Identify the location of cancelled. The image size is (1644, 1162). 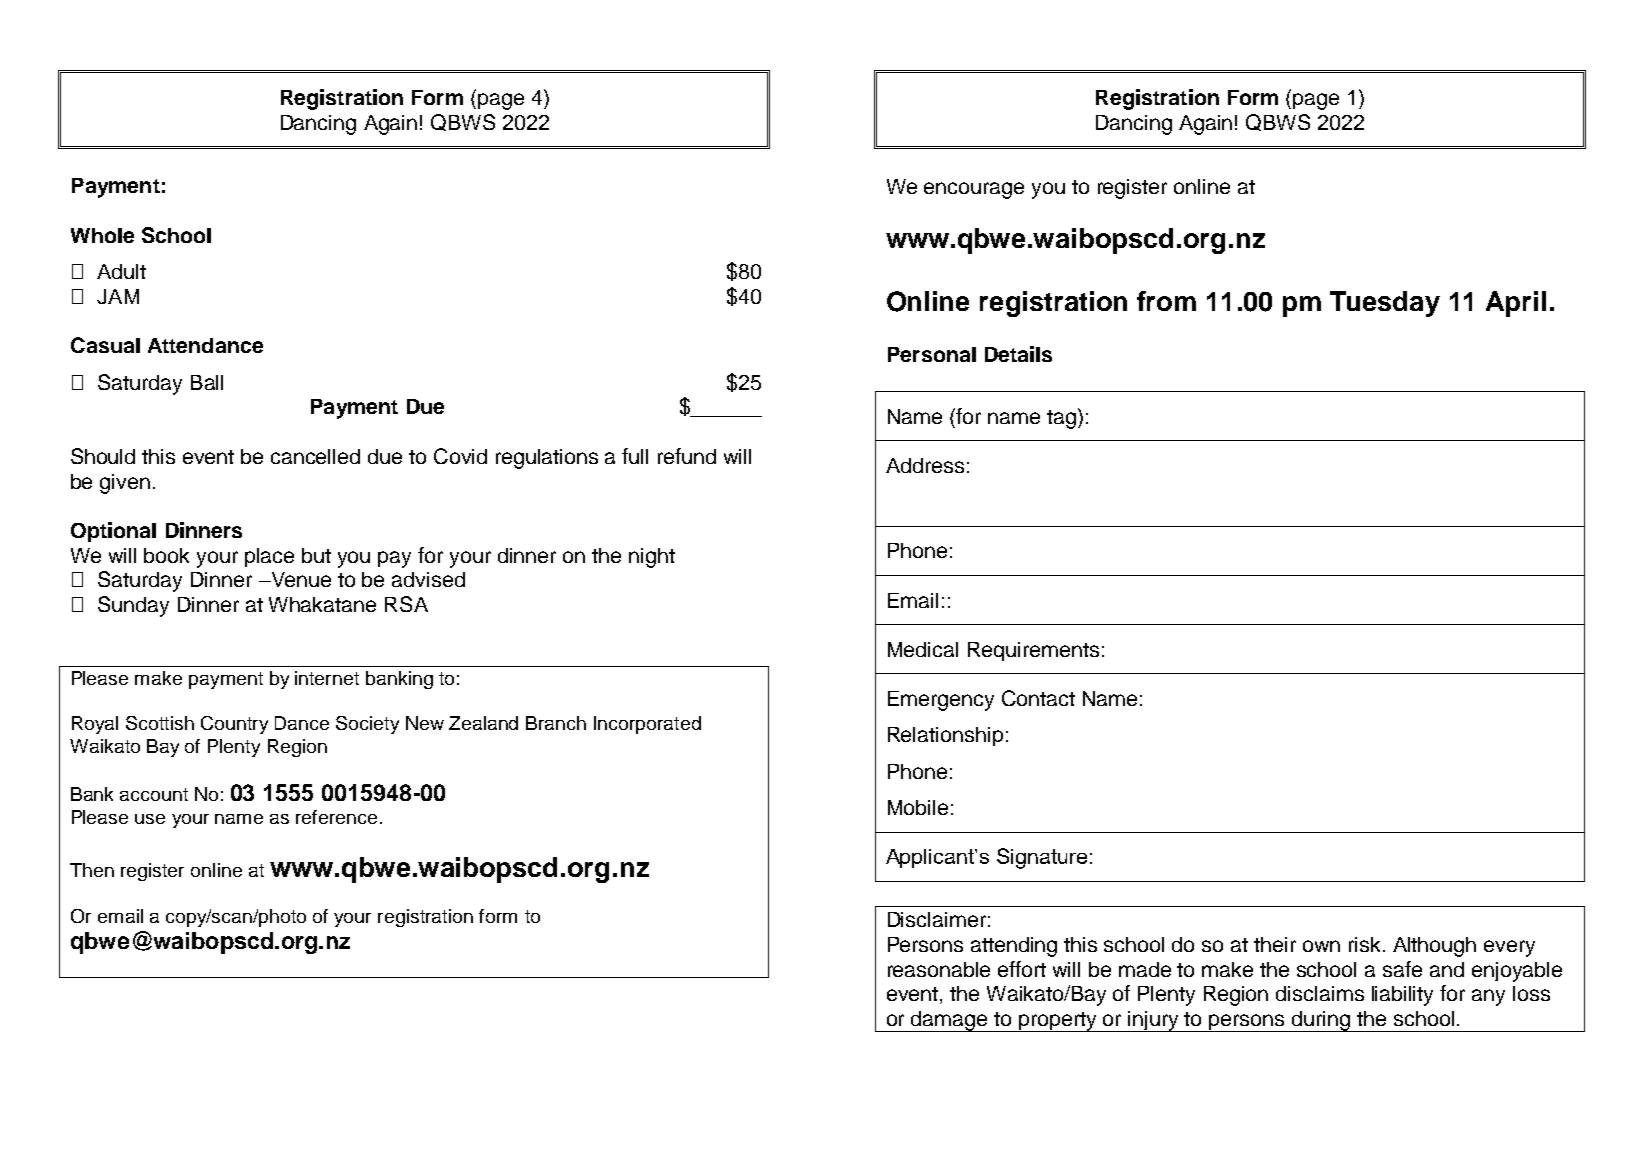
(315, 456).
